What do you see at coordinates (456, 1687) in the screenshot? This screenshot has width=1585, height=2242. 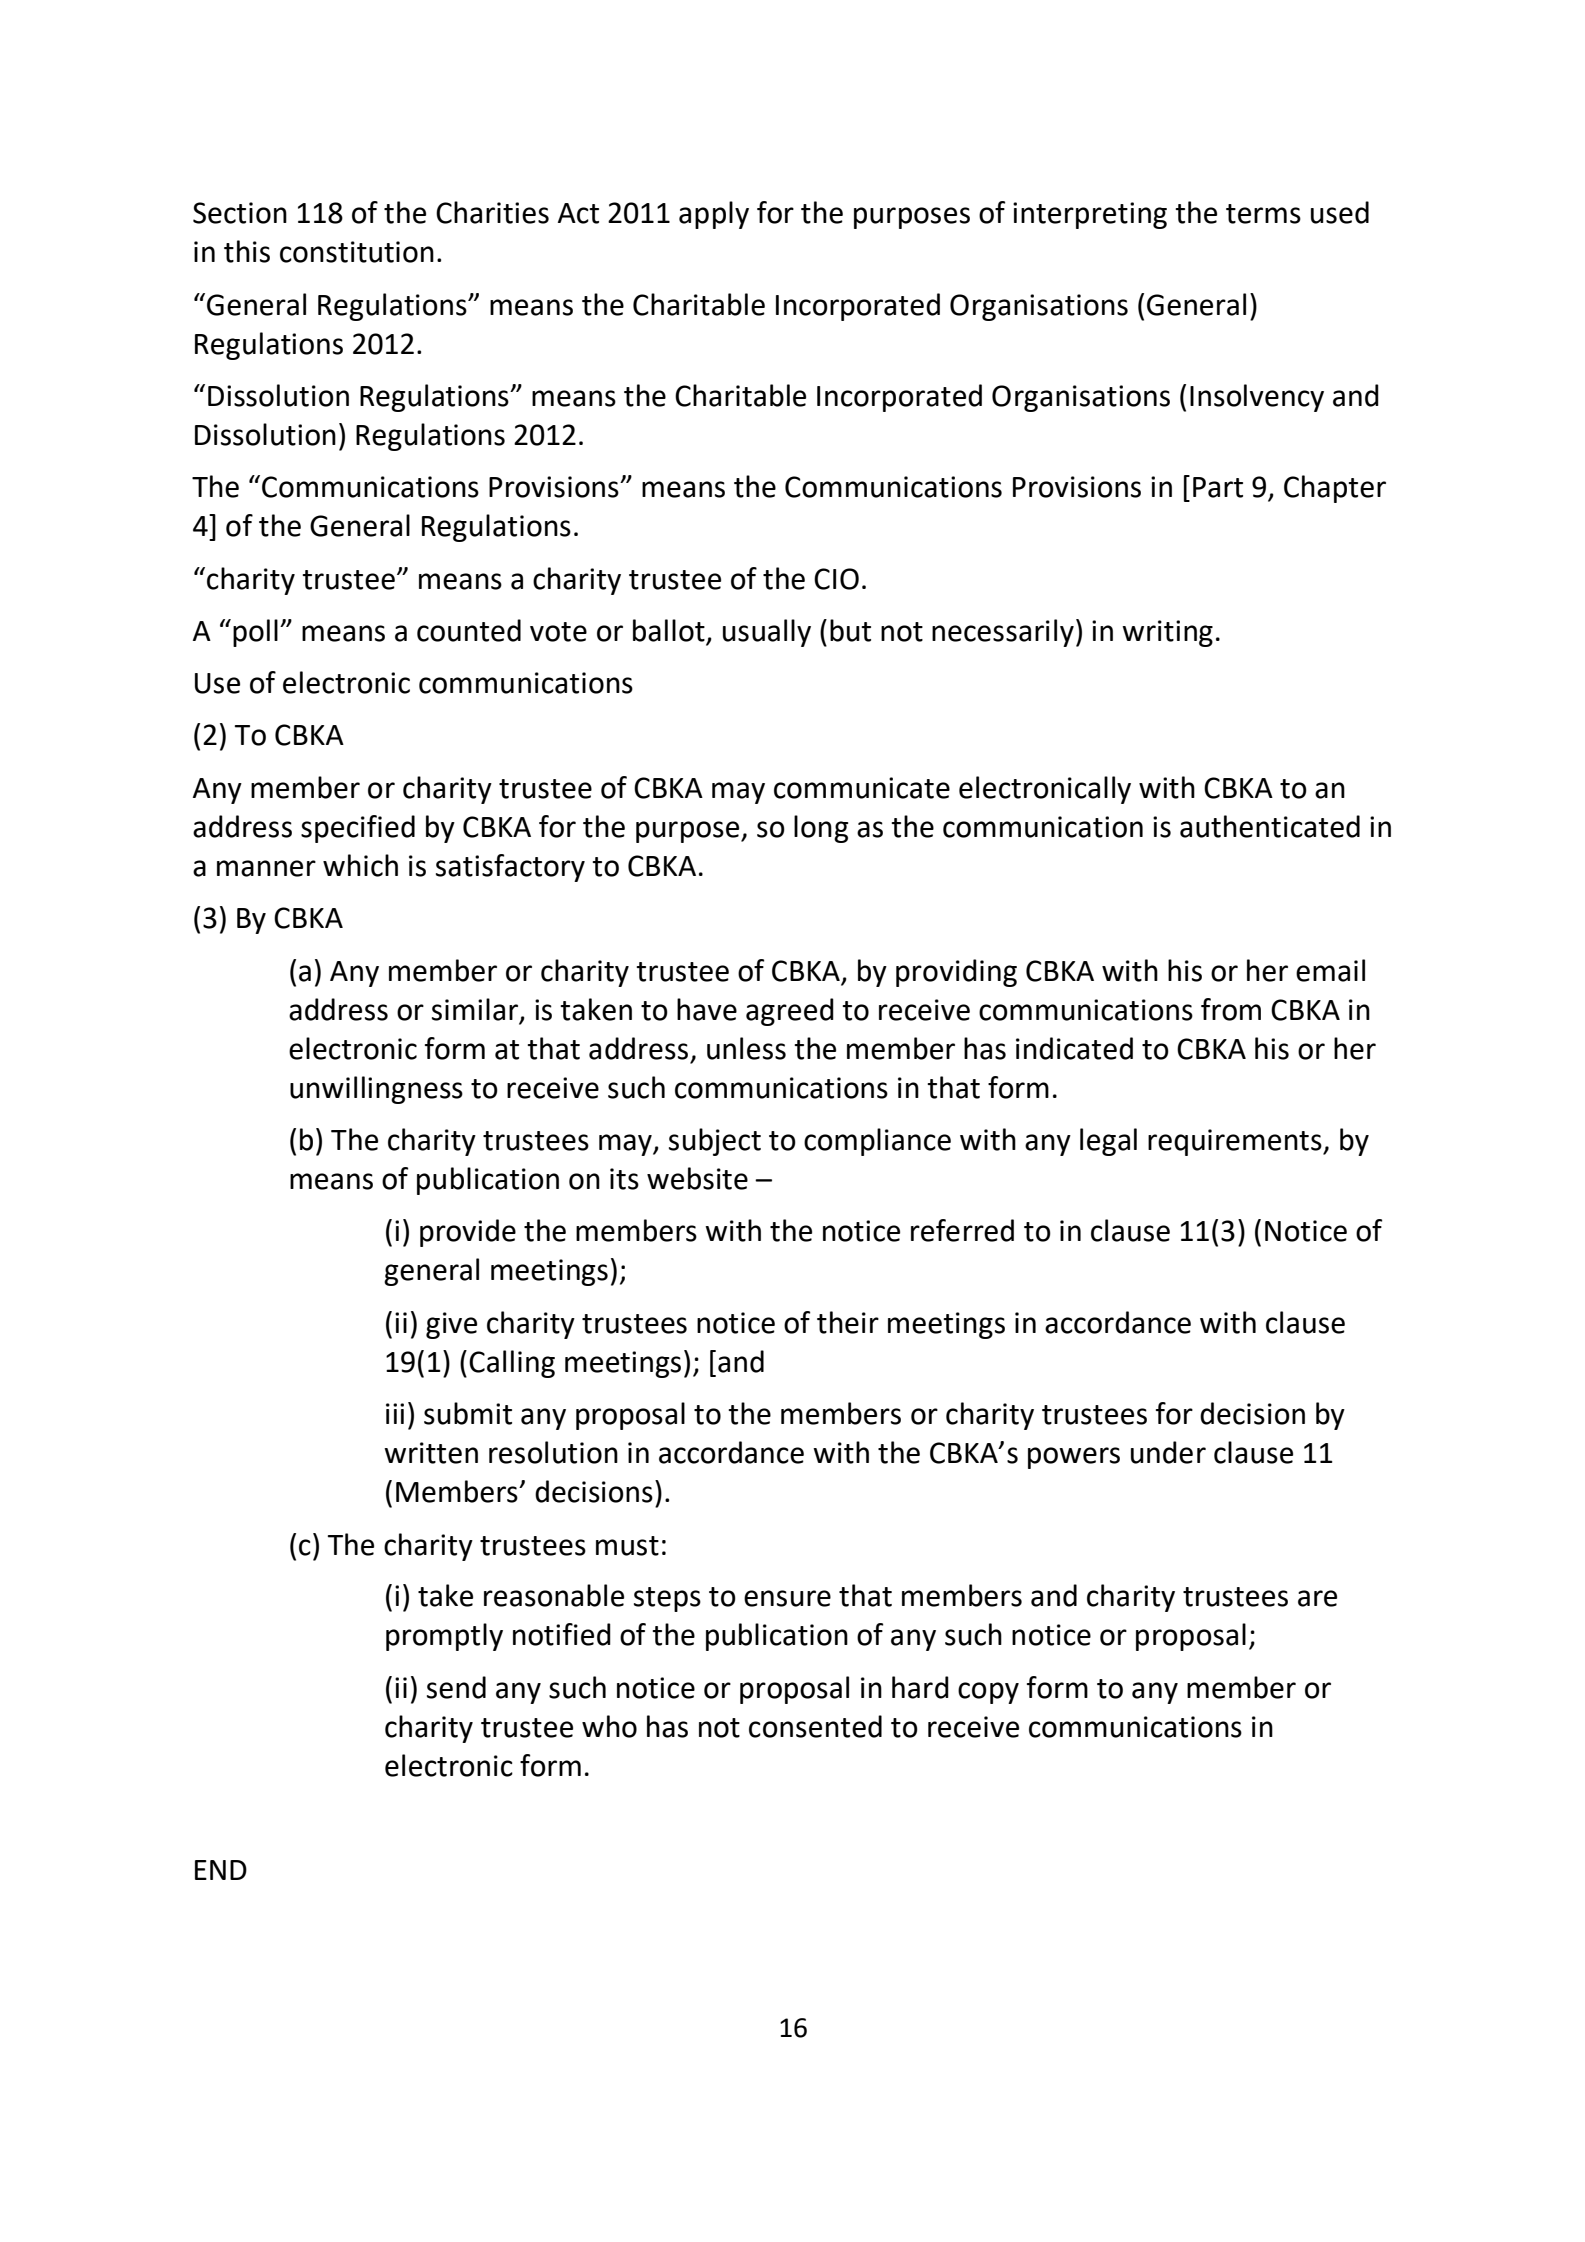 I see `send` at bounding box center [456, 1687].
